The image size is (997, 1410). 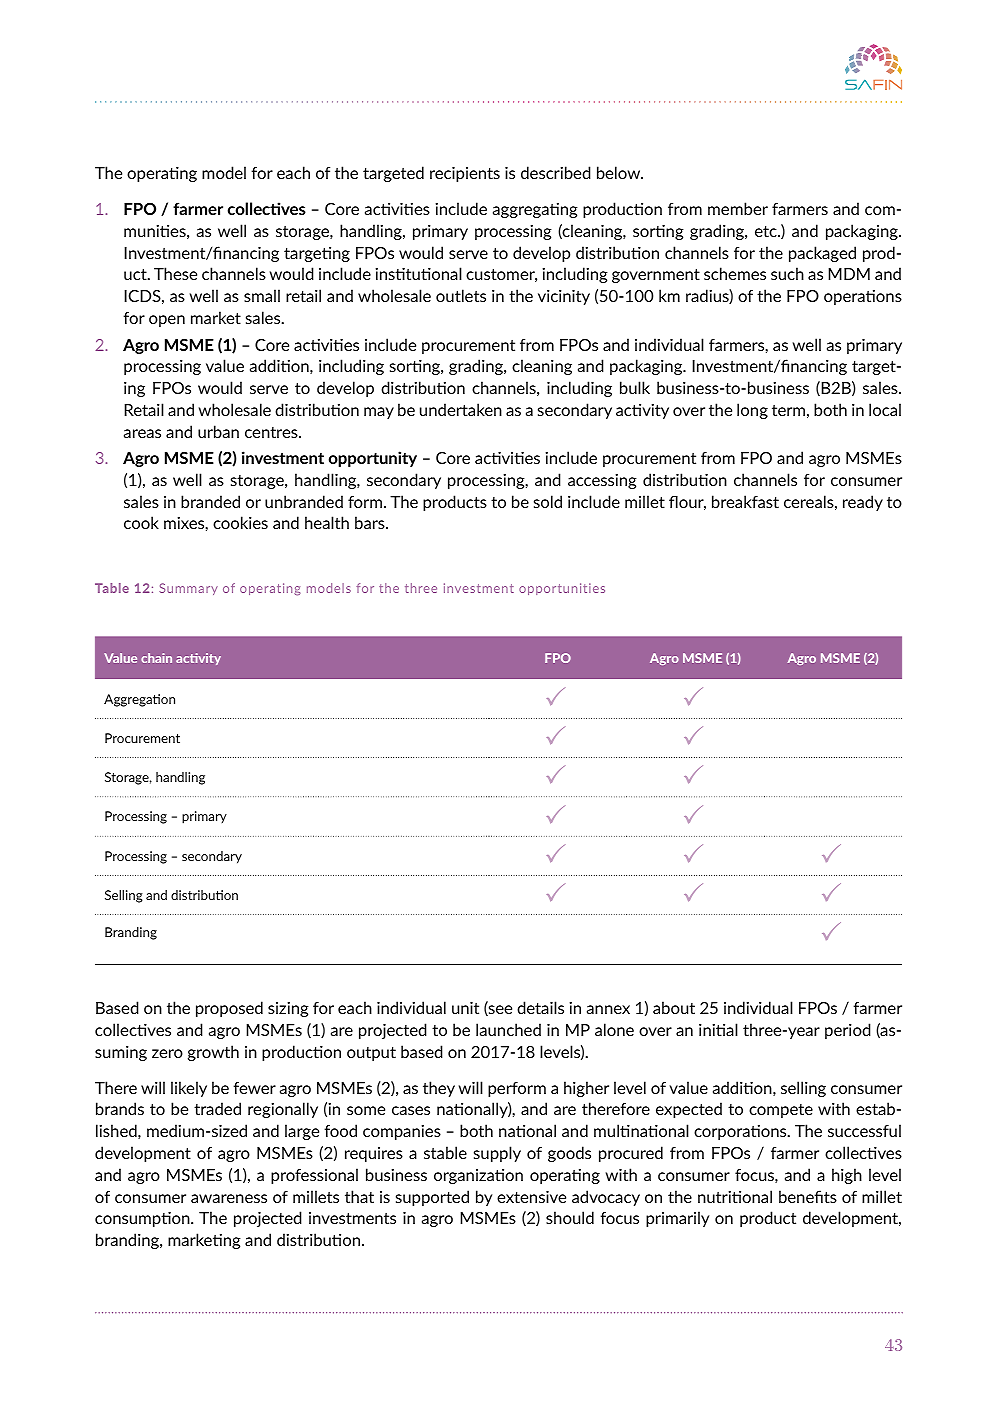 I want to click on benefits, so click(x=808, y=1196).
